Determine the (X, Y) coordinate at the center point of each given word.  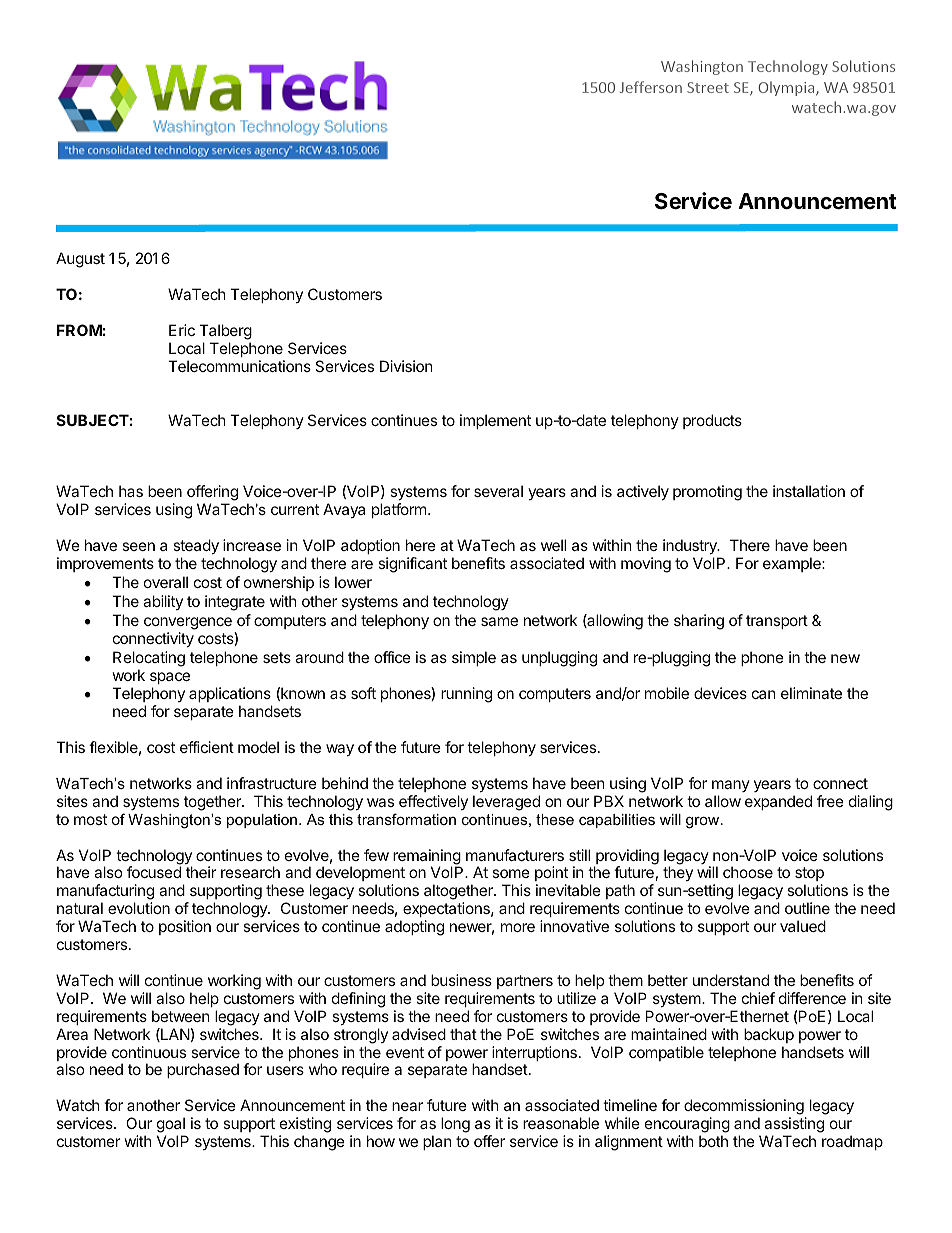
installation (809, 491)
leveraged (506, 803)
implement (495, 421)
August (80, 260)
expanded (778, 802)
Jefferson (651, 87)
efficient (207, 747)
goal (171, 1126)
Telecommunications (239, 366)
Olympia (787, 88)
